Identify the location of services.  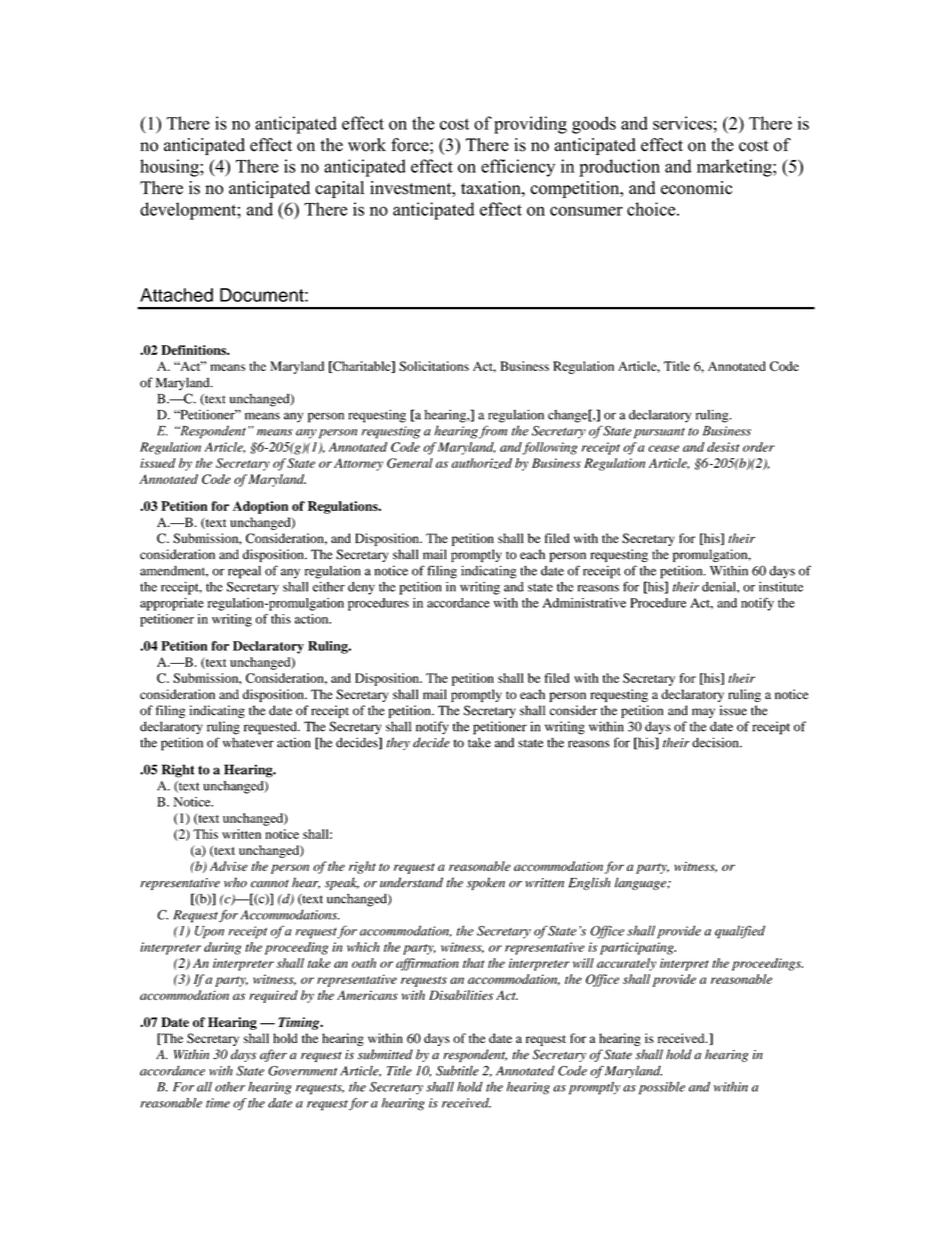
(682, 123).
